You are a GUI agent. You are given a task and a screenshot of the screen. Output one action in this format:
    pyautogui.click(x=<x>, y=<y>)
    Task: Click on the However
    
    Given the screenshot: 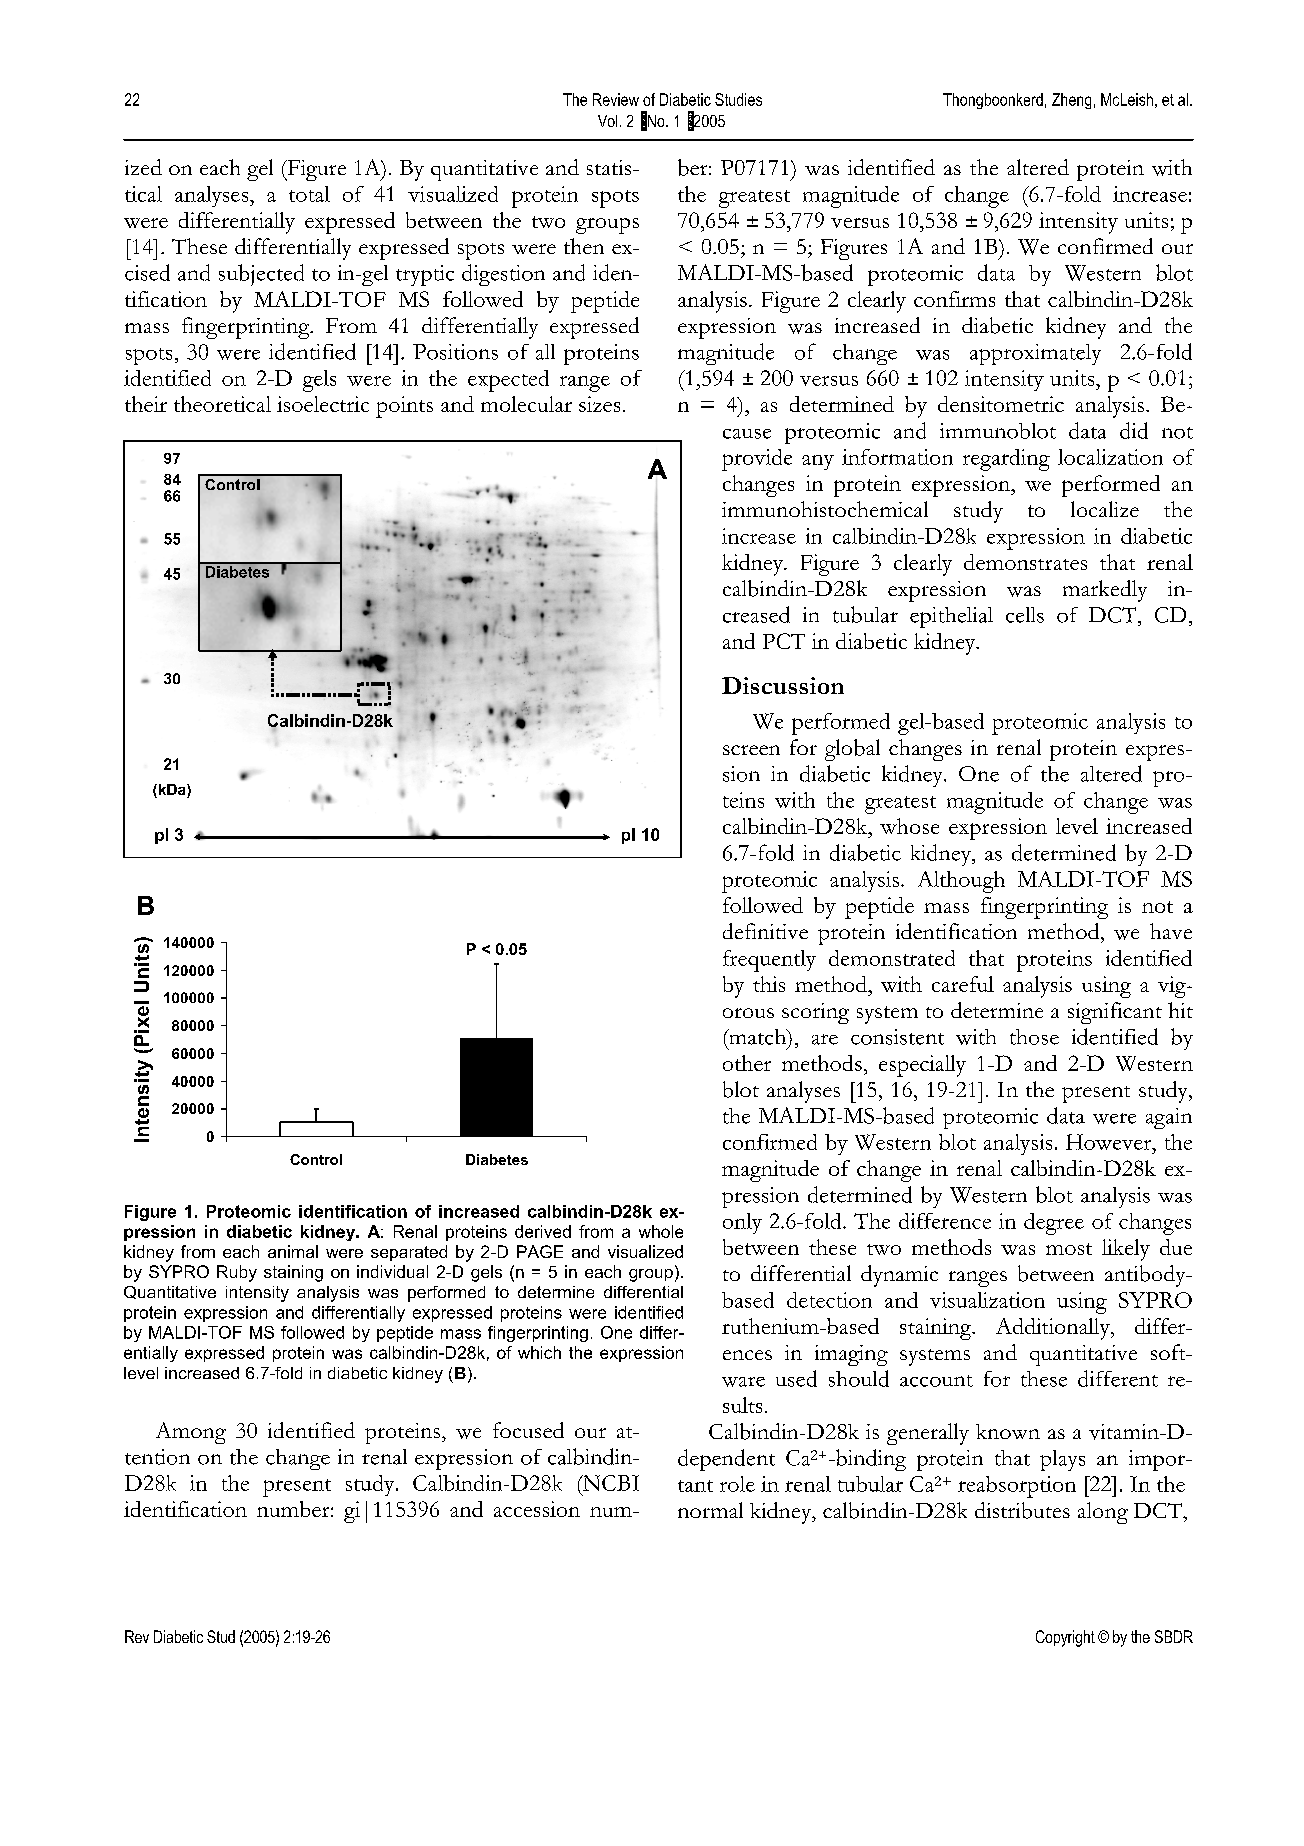 What is the action you would take?
    pyautogui.click(x=1110, y=1142)
